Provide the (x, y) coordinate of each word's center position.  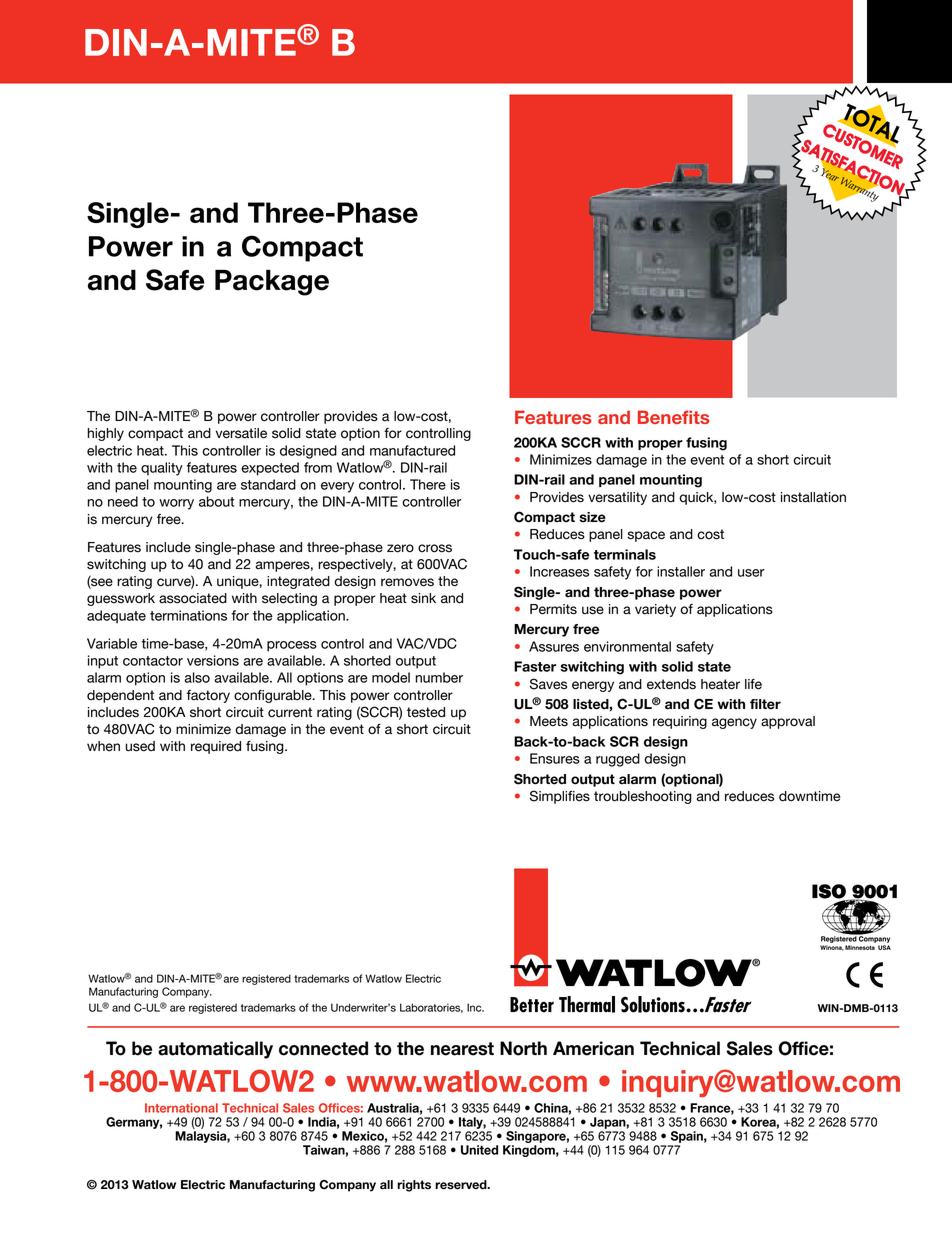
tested (426, 712)
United (479, 1150)
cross (435, 548)
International (181, 1108)
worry (176, 504)
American (593, 1048)
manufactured (412, 450)
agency (734, 723)
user (751, 573)
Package (272, 283)
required (216, 747)
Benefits (673, 417)
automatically (215, 1050)
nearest (462, 1049)
